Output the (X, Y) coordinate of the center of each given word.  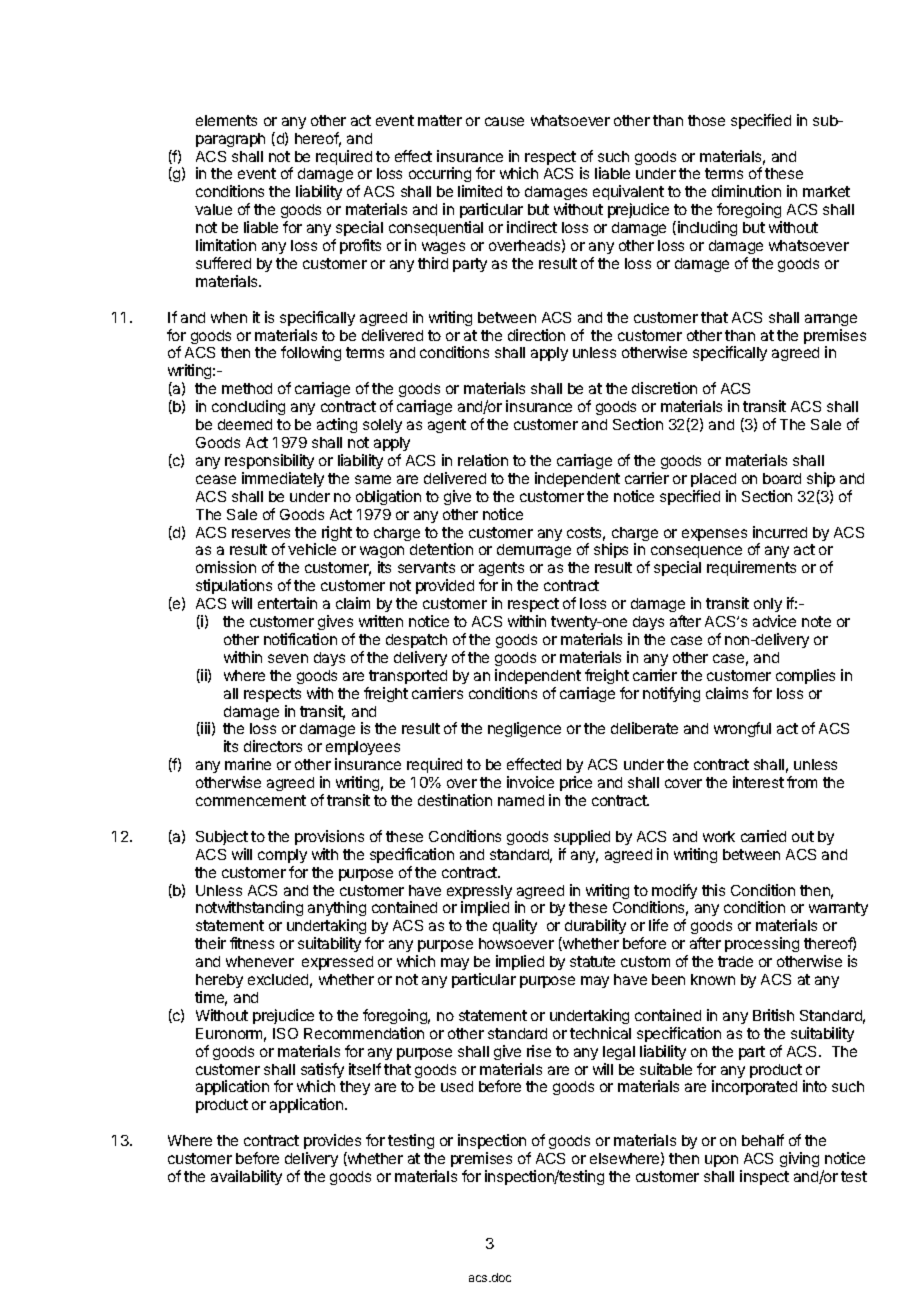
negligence (524, 729)
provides (332, 1141)
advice (774, 621)
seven (288, 658)
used (457, 1086)
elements (226, 120)
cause (504, 121)
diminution (746, 191)
